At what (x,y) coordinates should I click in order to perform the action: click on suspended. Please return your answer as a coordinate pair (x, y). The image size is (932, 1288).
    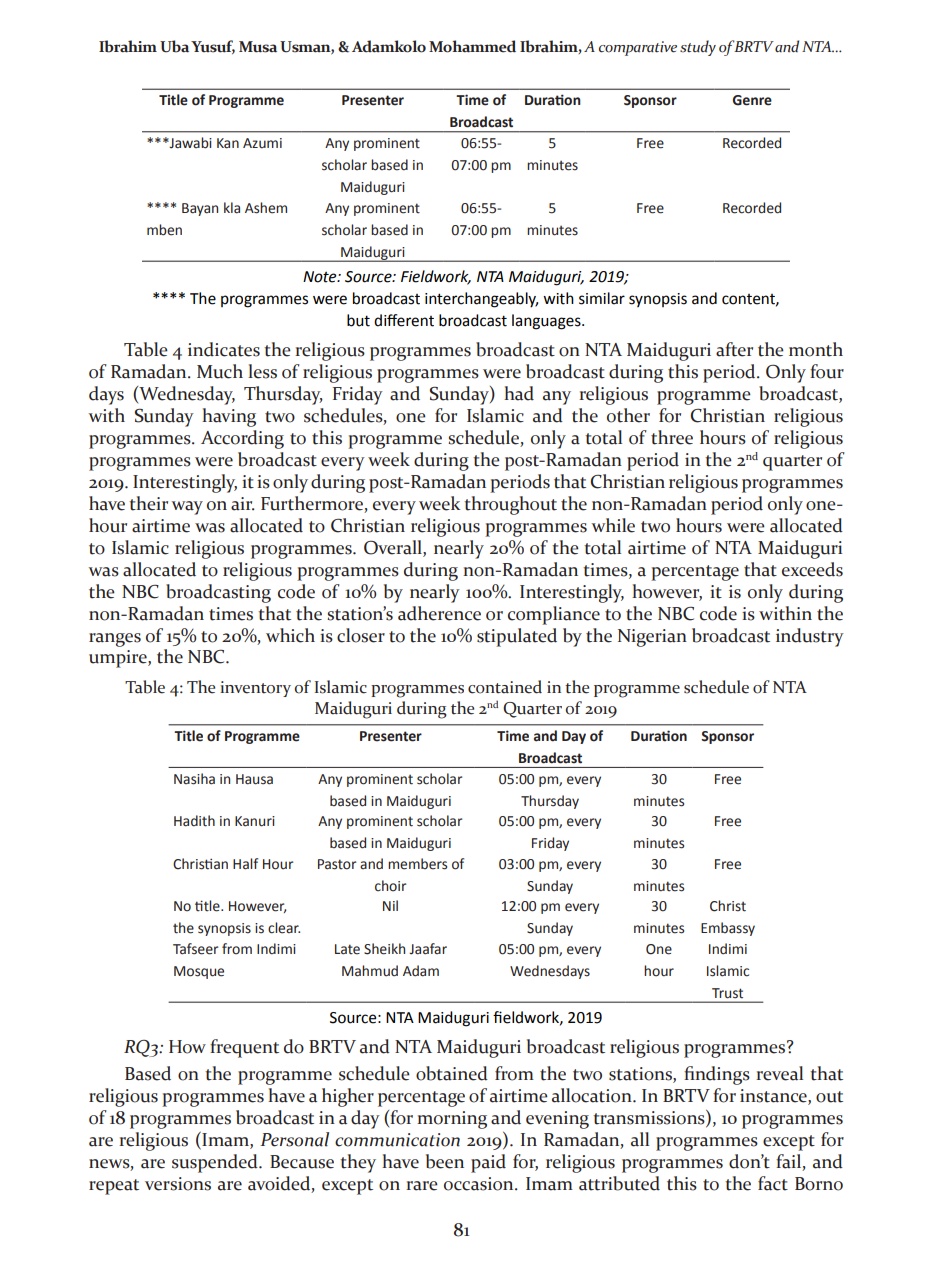
    Looking at the image, I should click on (216, 1163).
